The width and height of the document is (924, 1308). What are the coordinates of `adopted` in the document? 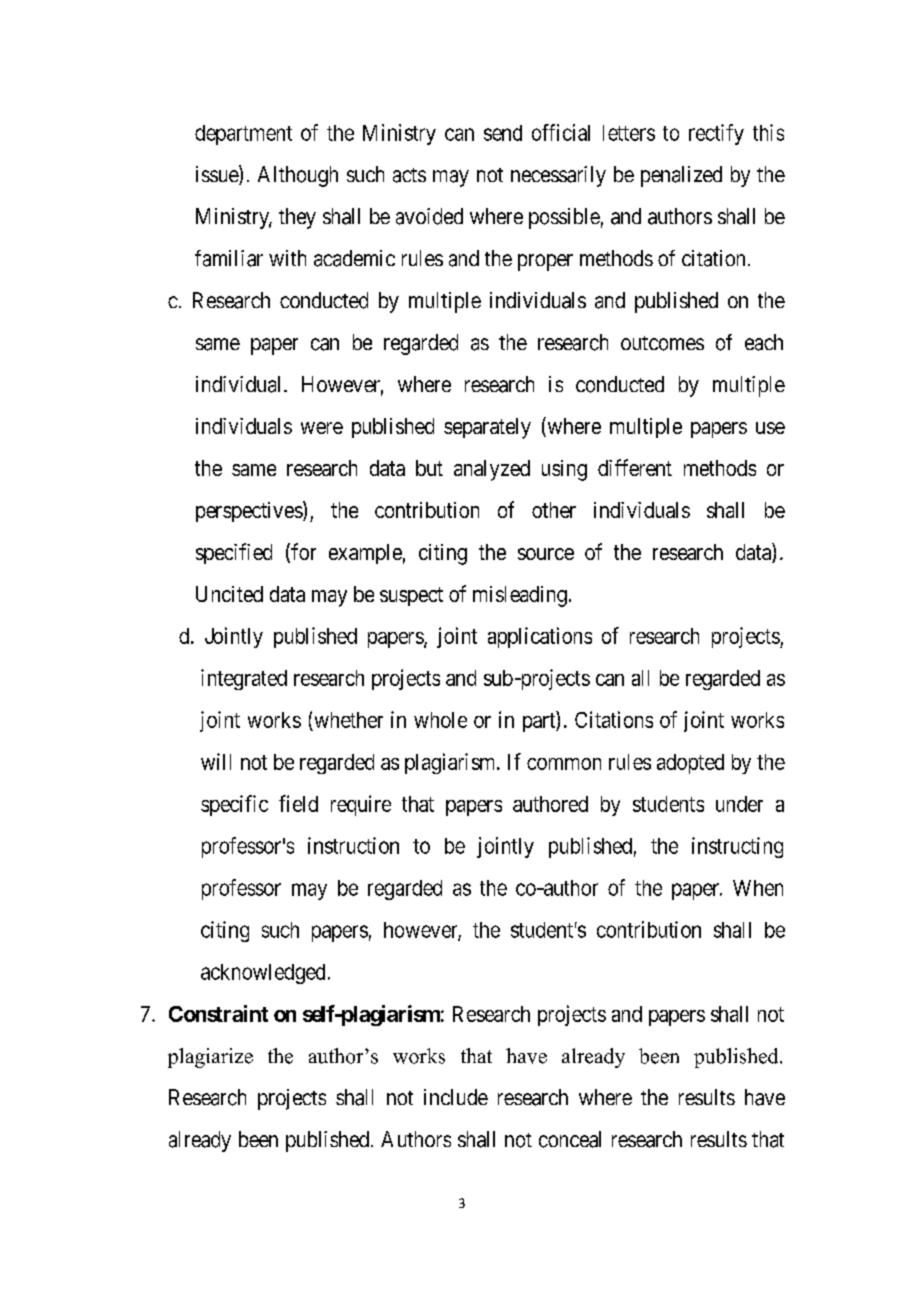 It's located at (690, 764).
